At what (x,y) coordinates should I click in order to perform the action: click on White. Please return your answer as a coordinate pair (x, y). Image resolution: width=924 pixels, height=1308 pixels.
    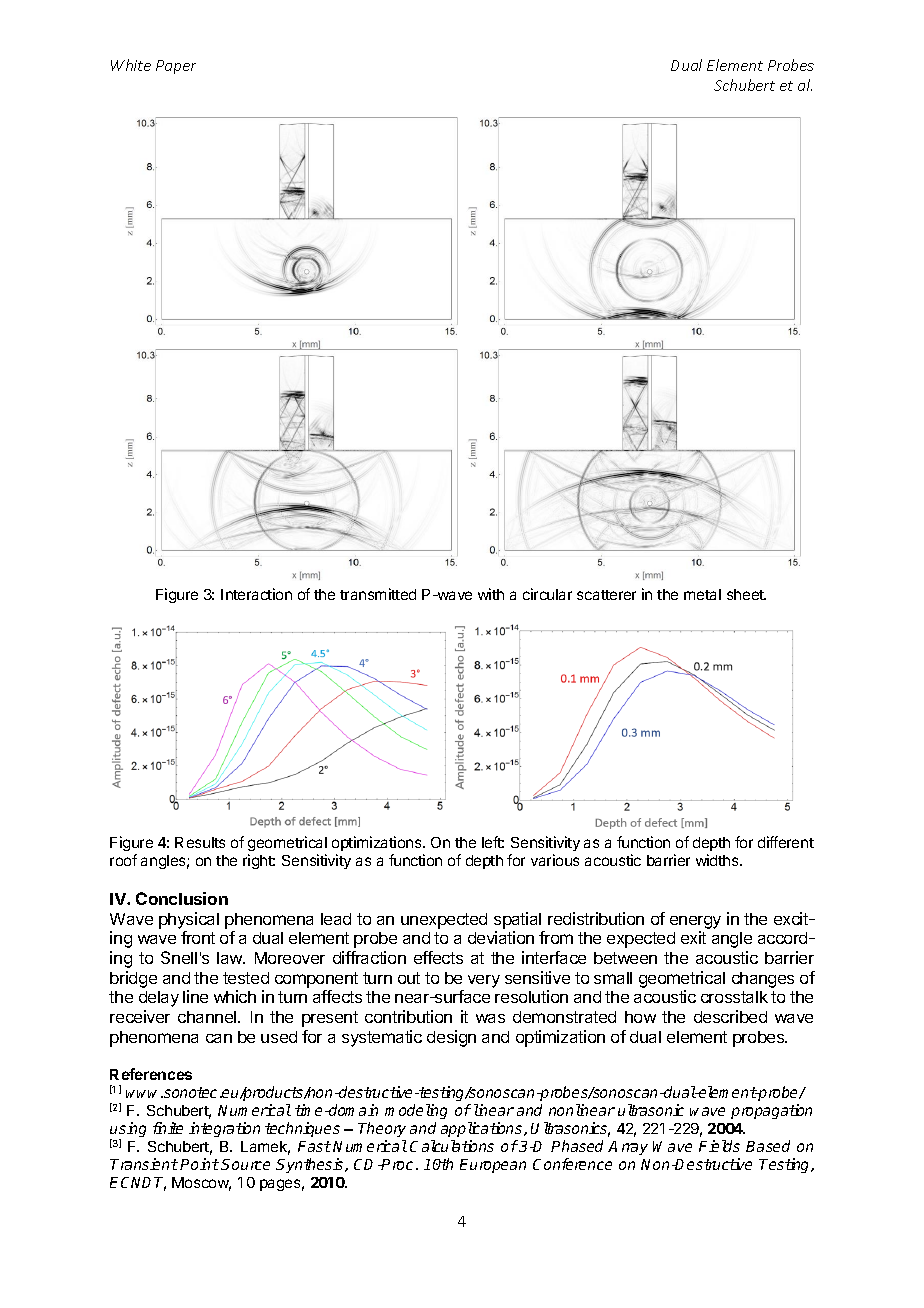
    Looking at the image, I should click on (131, 65).
